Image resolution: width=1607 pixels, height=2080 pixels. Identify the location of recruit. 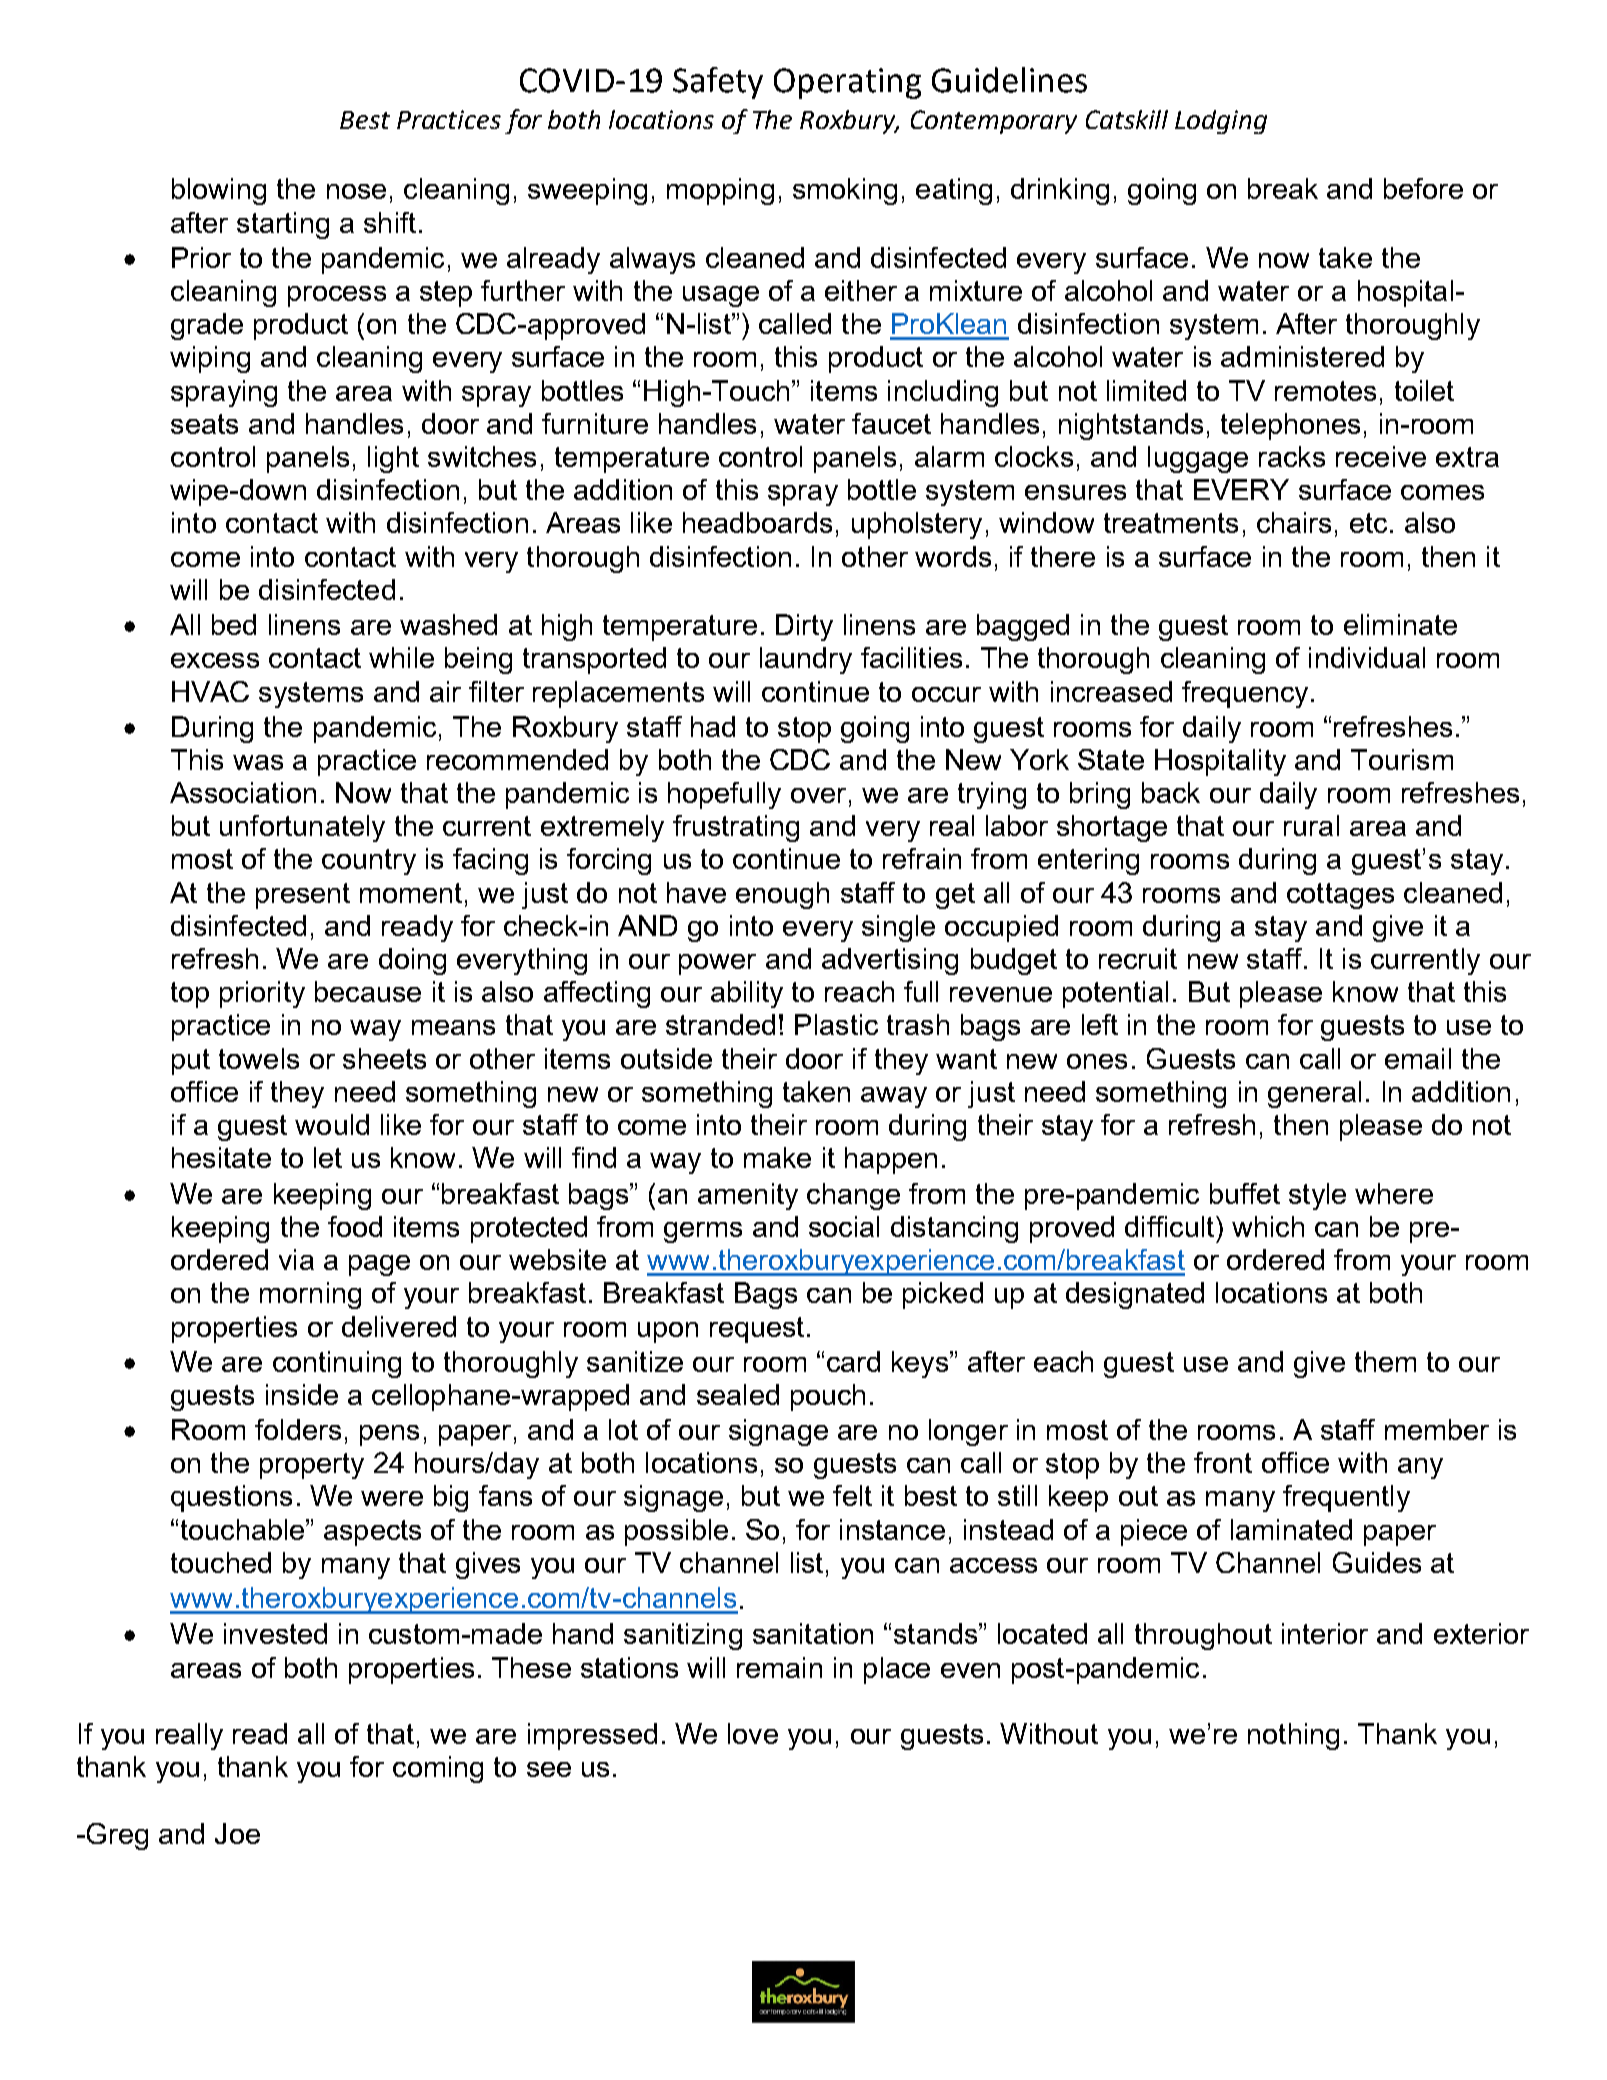
(1138, 958).
